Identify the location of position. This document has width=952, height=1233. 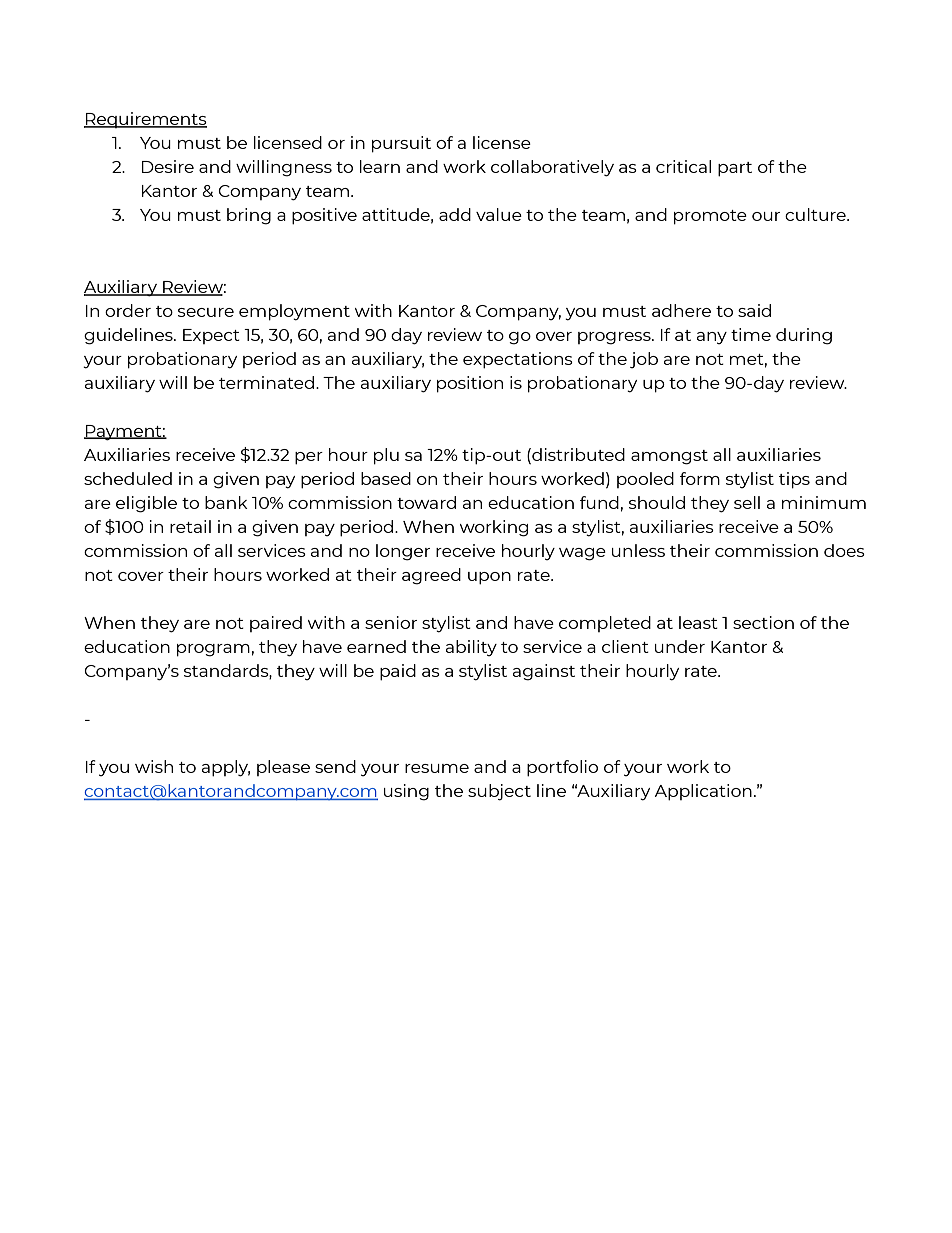
(470, 384).
